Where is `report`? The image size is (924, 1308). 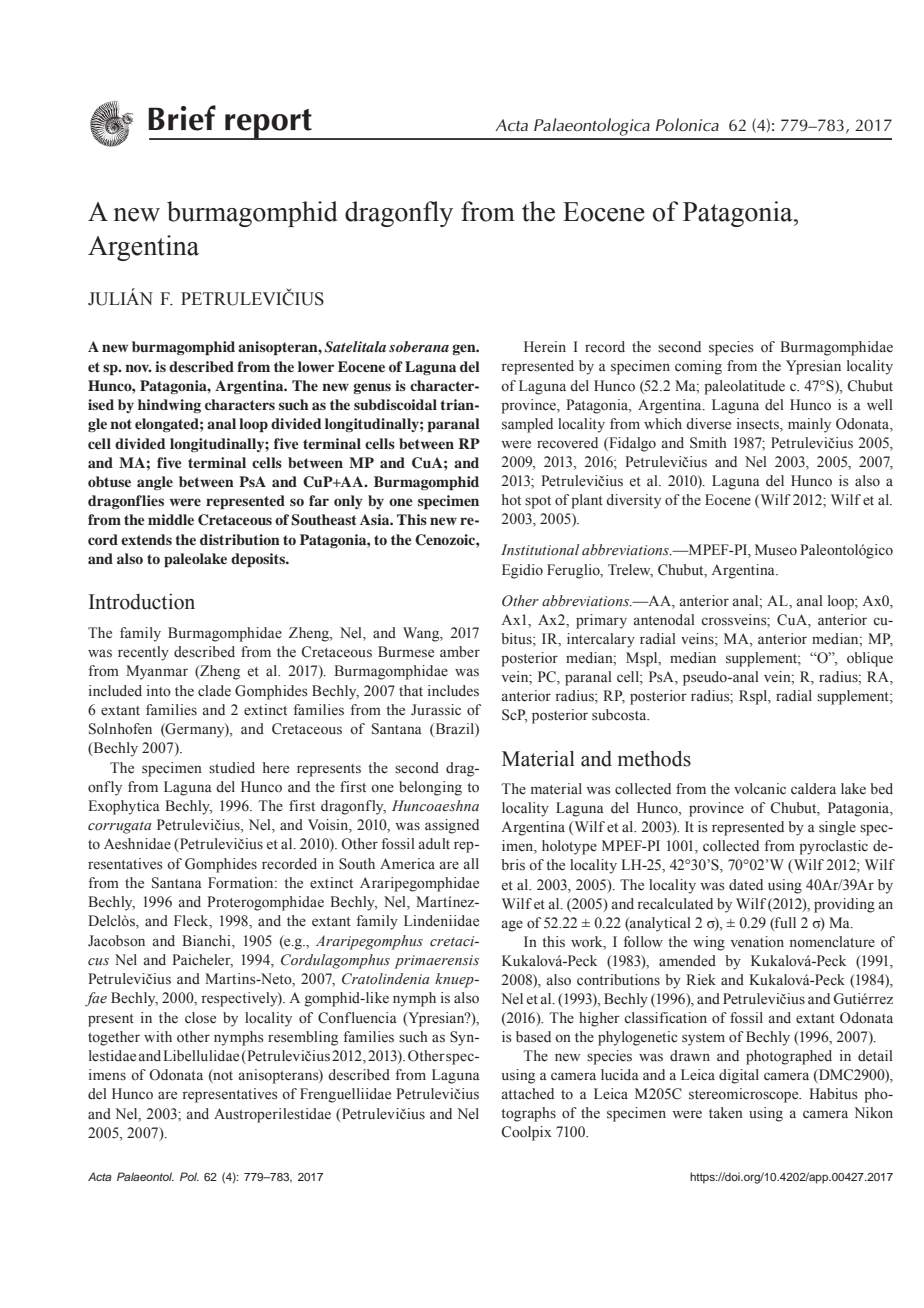 report is located at coordinates (268, 124).
